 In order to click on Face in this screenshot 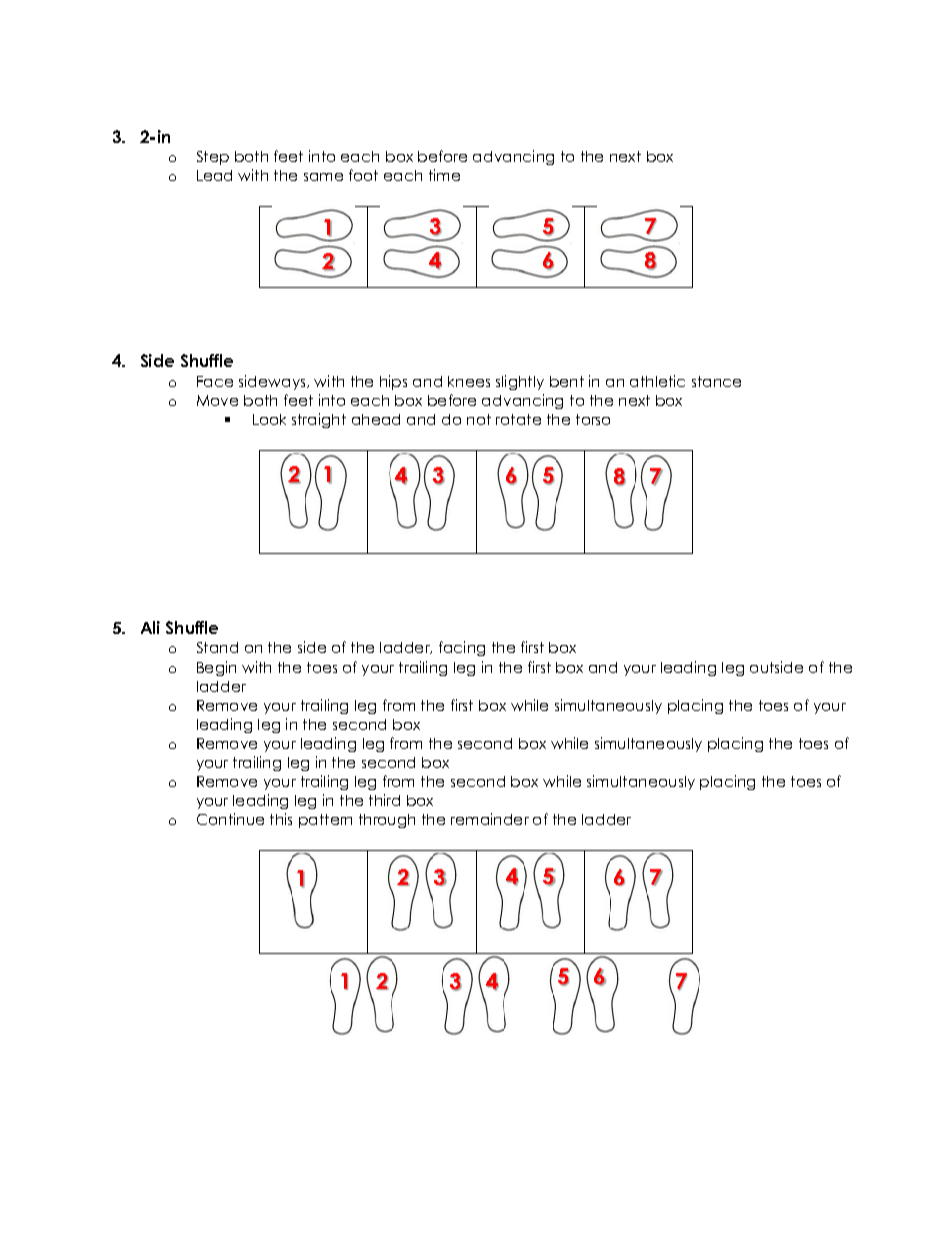, I will do `click(215, 381)`.
